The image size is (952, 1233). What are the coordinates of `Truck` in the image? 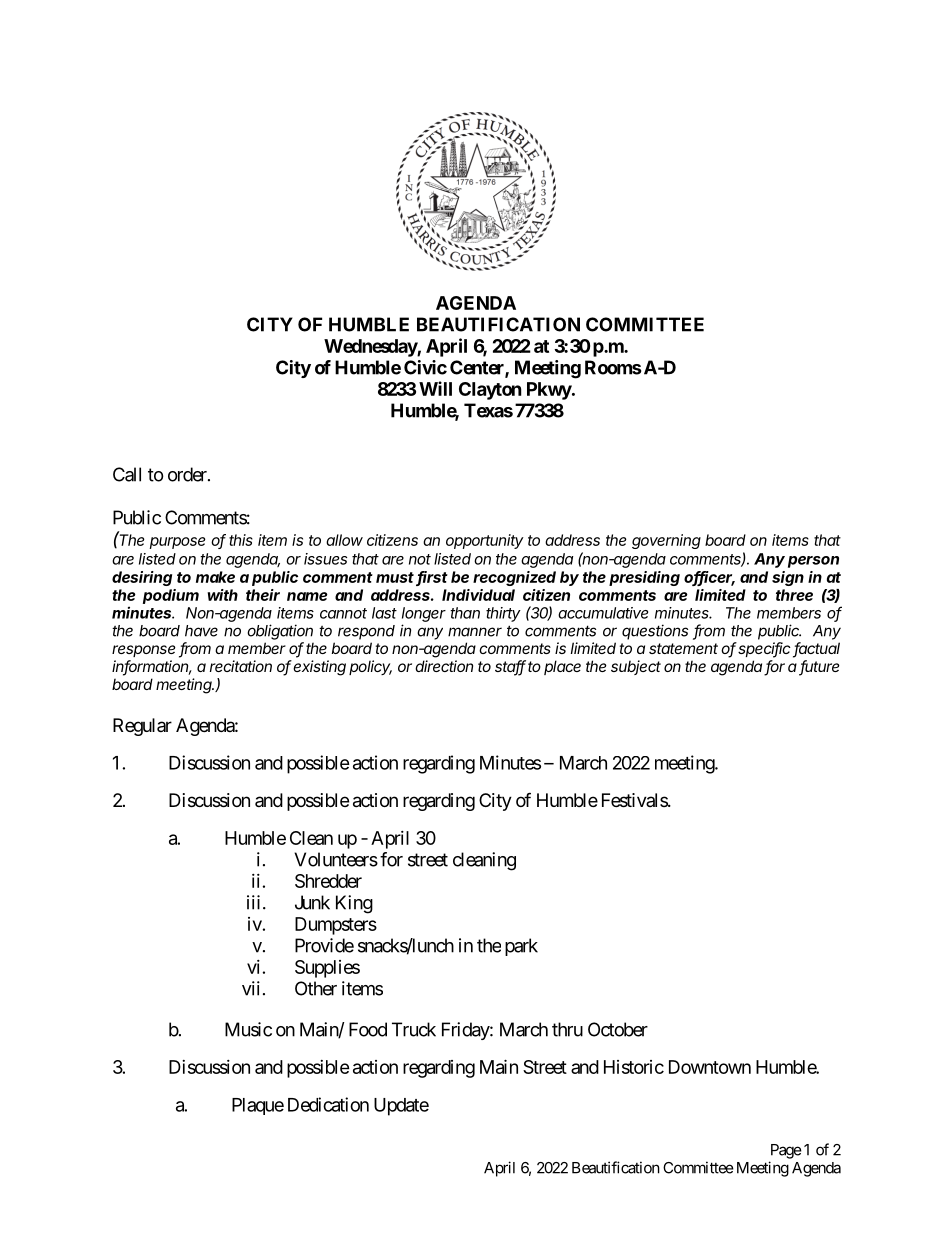 It's located at (414, 1029).
